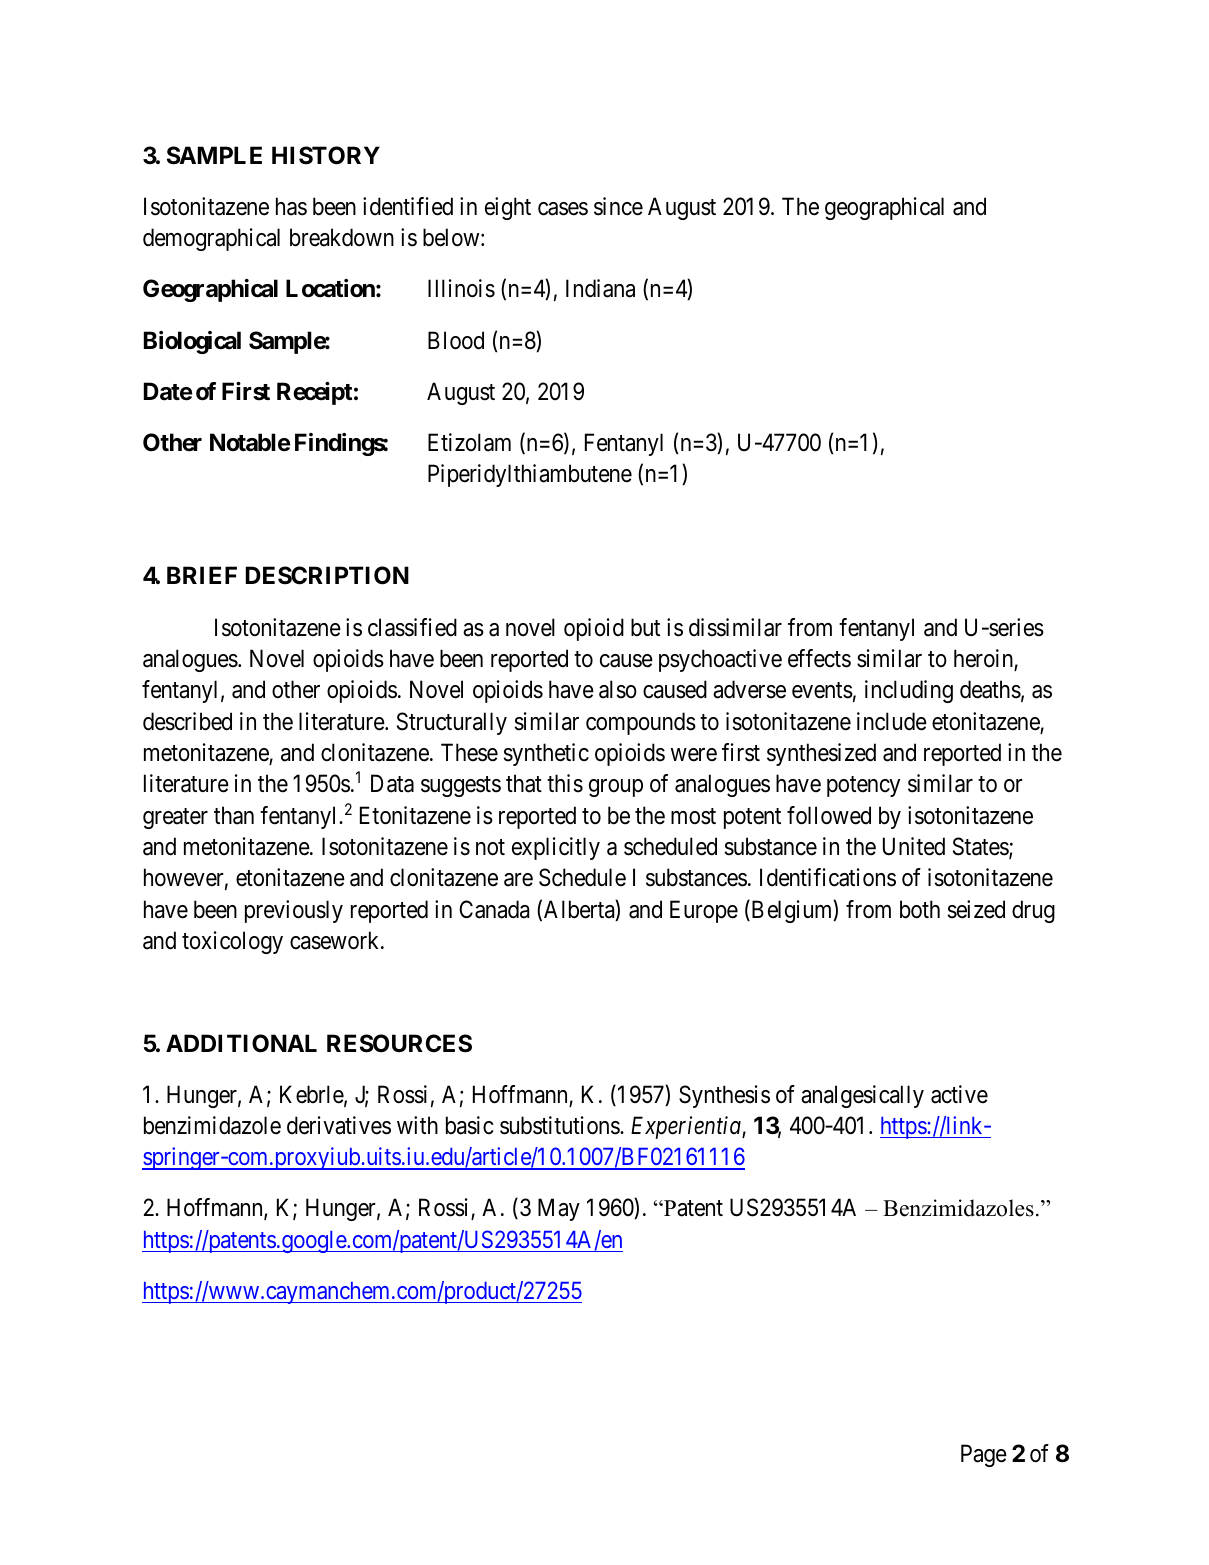 This page has width=1209, height=1565. I want to click on has, so click(291, 206).
